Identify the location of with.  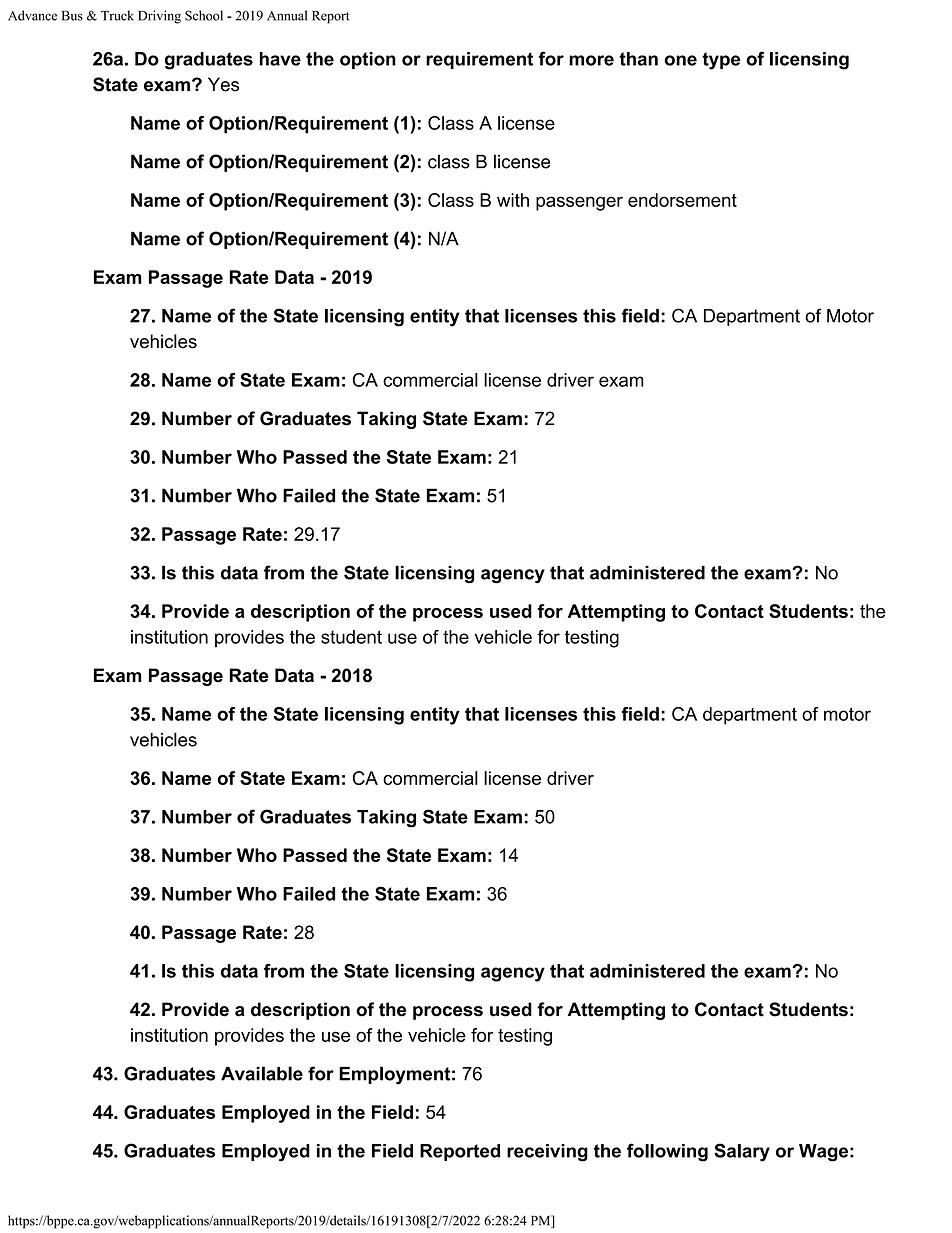
(513, 200).
